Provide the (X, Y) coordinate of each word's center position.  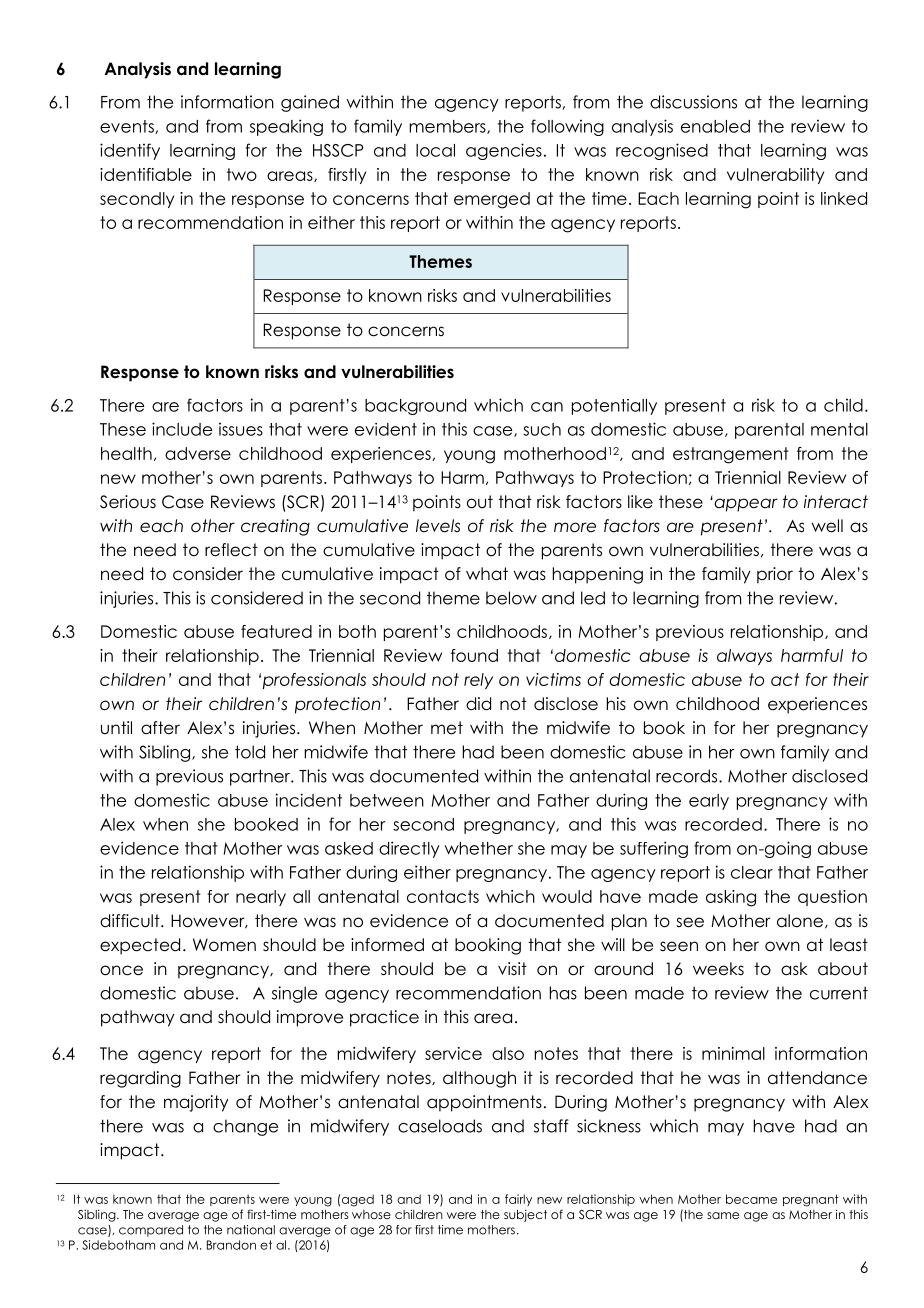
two (242, 174)
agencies (504, 151)
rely (478, 681)
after (160, 728)
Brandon (231, 1245)
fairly (518, 1200)
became (751, 1199)
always (744, 657)
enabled (715, 126)
